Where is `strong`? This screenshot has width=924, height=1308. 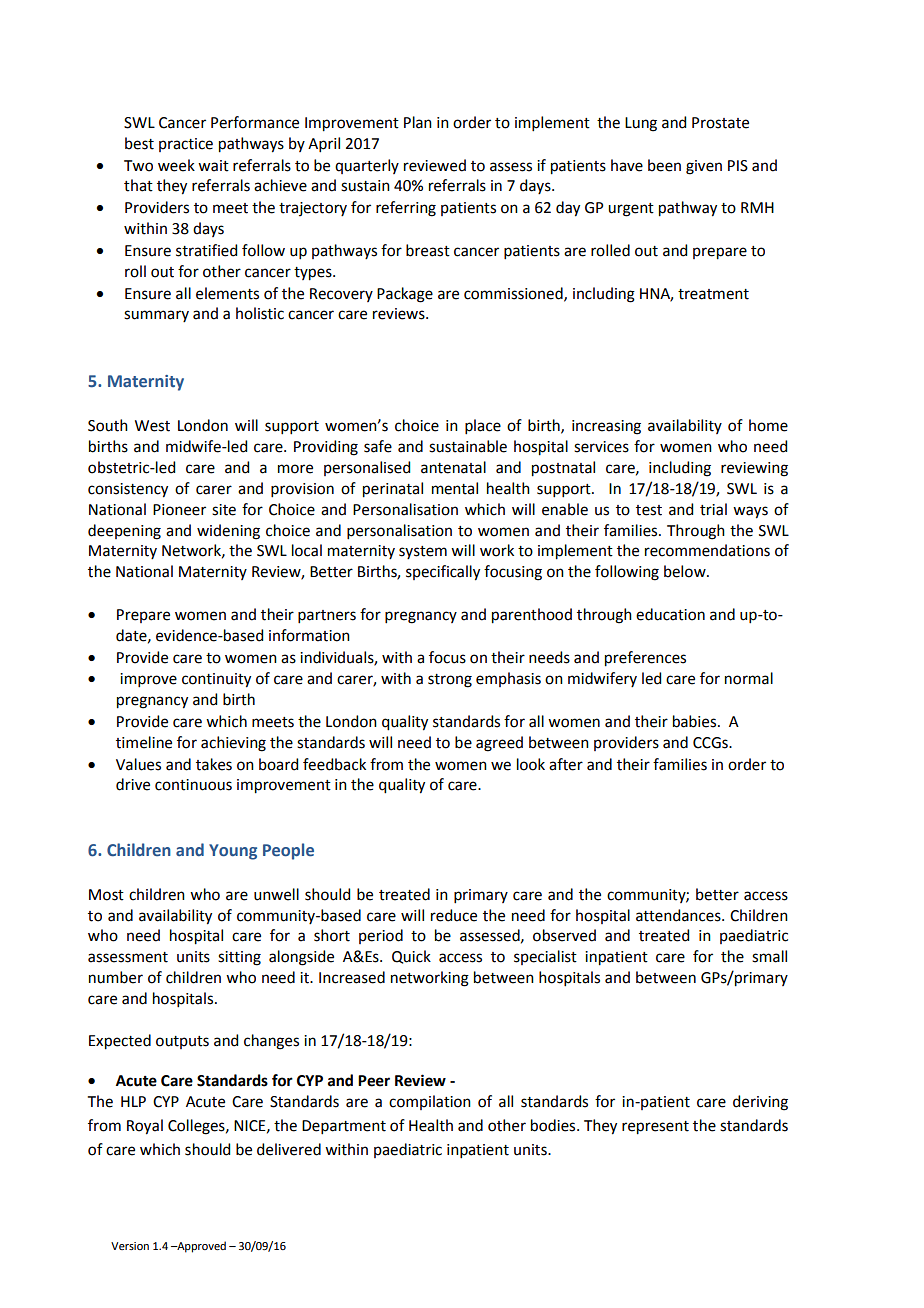
strong is located at coordinates (450, 681).
